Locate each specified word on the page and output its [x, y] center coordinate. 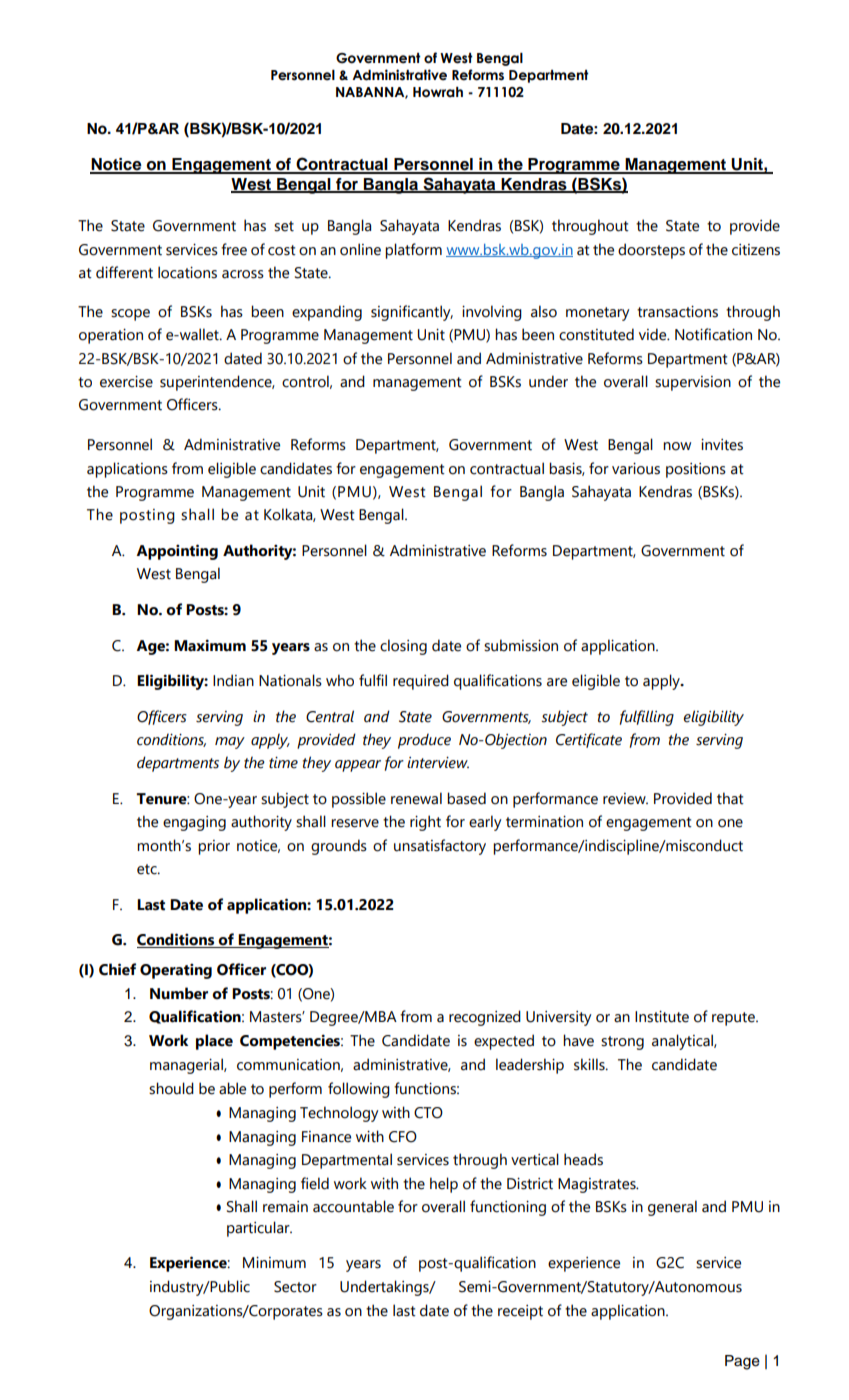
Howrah [438, 92]
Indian [233, 680]
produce [424, 741]
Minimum [274, 1263]
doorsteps [651, 251]
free [234, 249]
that [730, 798]
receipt [520, 1312]
